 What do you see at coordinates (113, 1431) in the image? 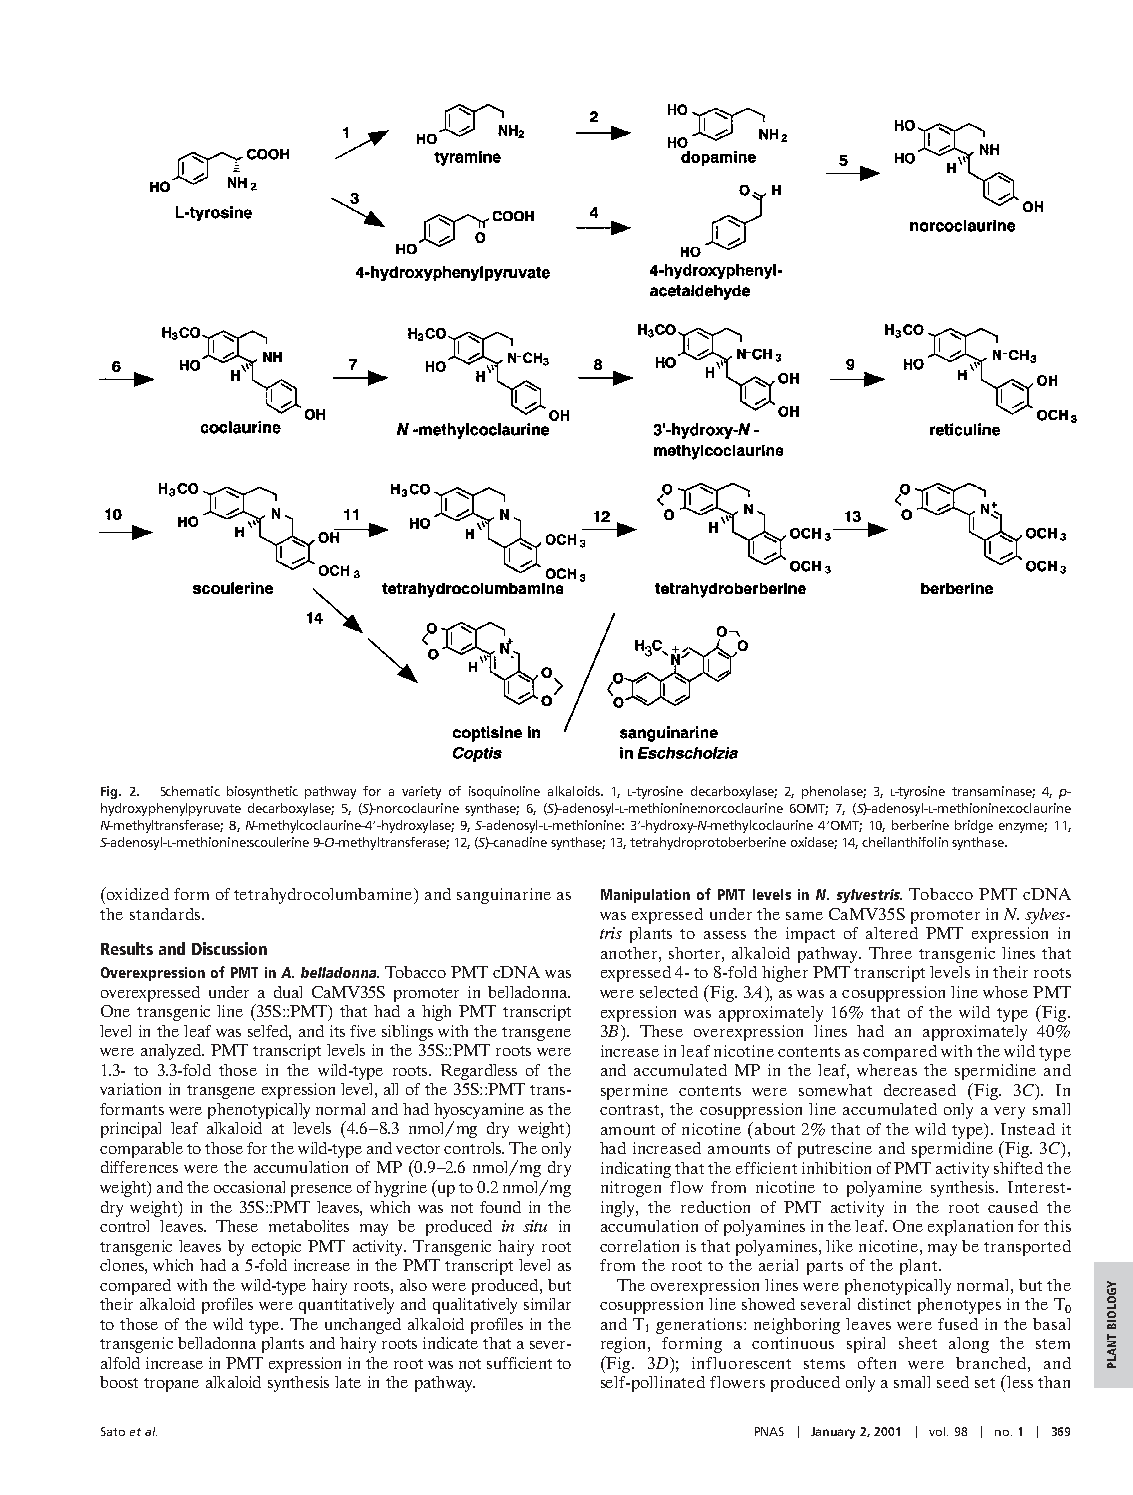
I see `Sato` at bounding box center [113, 1431].
